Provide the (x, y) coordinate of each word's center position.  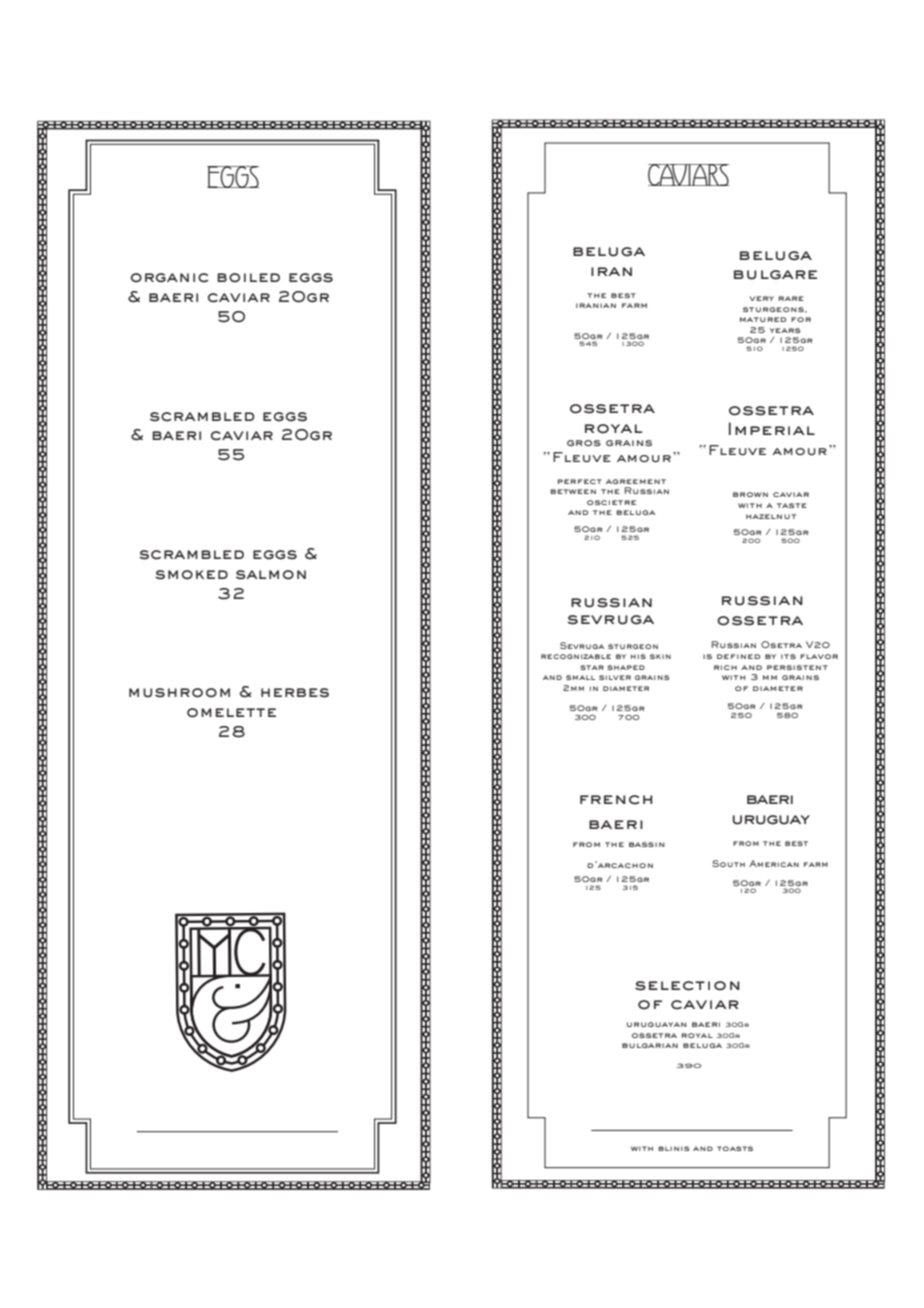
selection (687, 986)
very (761, 298)
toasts (735, 1148)
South (728, 863)
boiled (248, 278)
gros (584, 443)
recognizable (576, 656)
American (774, 863)
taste (792, 505)
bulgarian (650, 1045)
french (616, 800)
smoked (191, 575)
